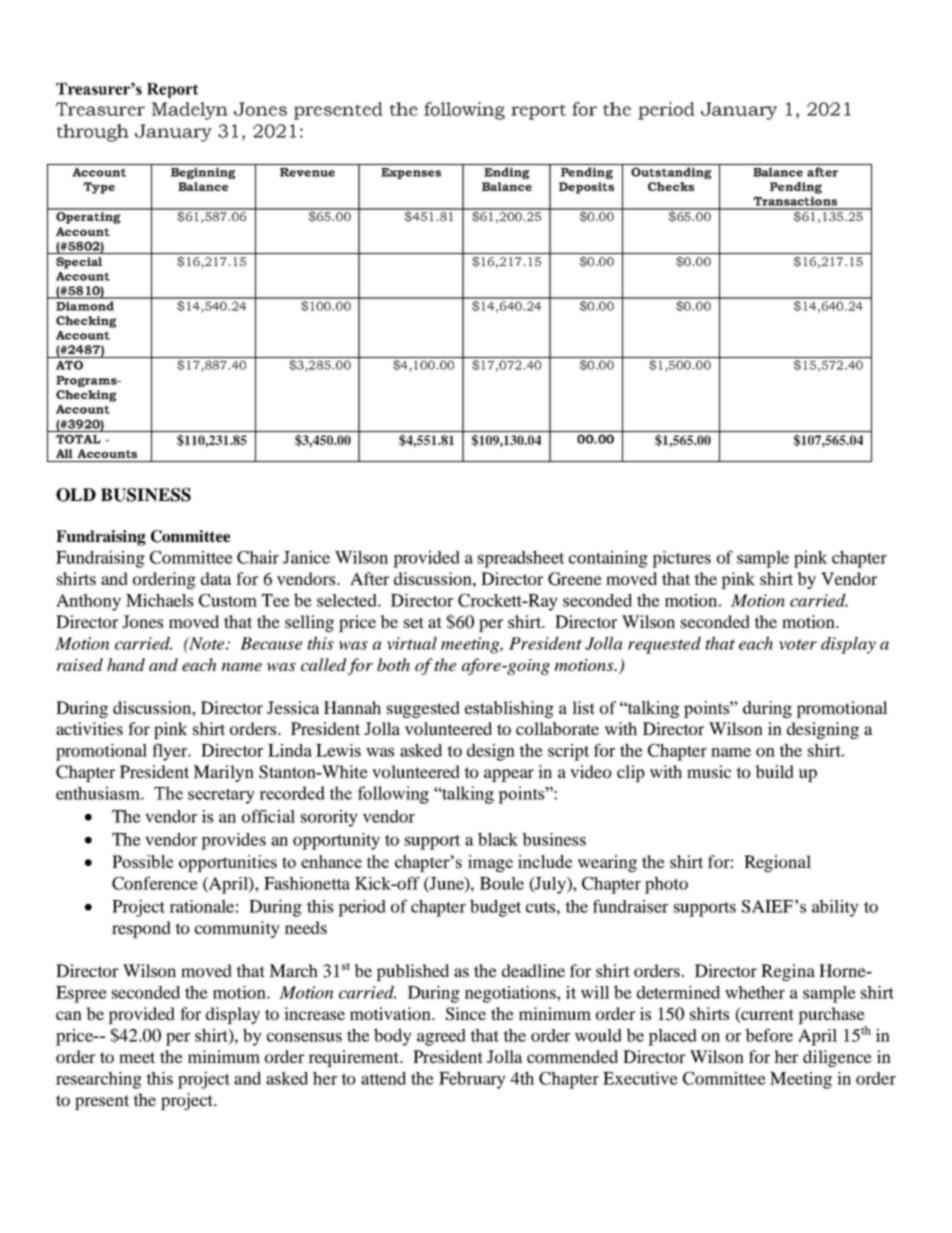 This image has height=1233, width=952. I want to click on OLD, so click(76, 495).
